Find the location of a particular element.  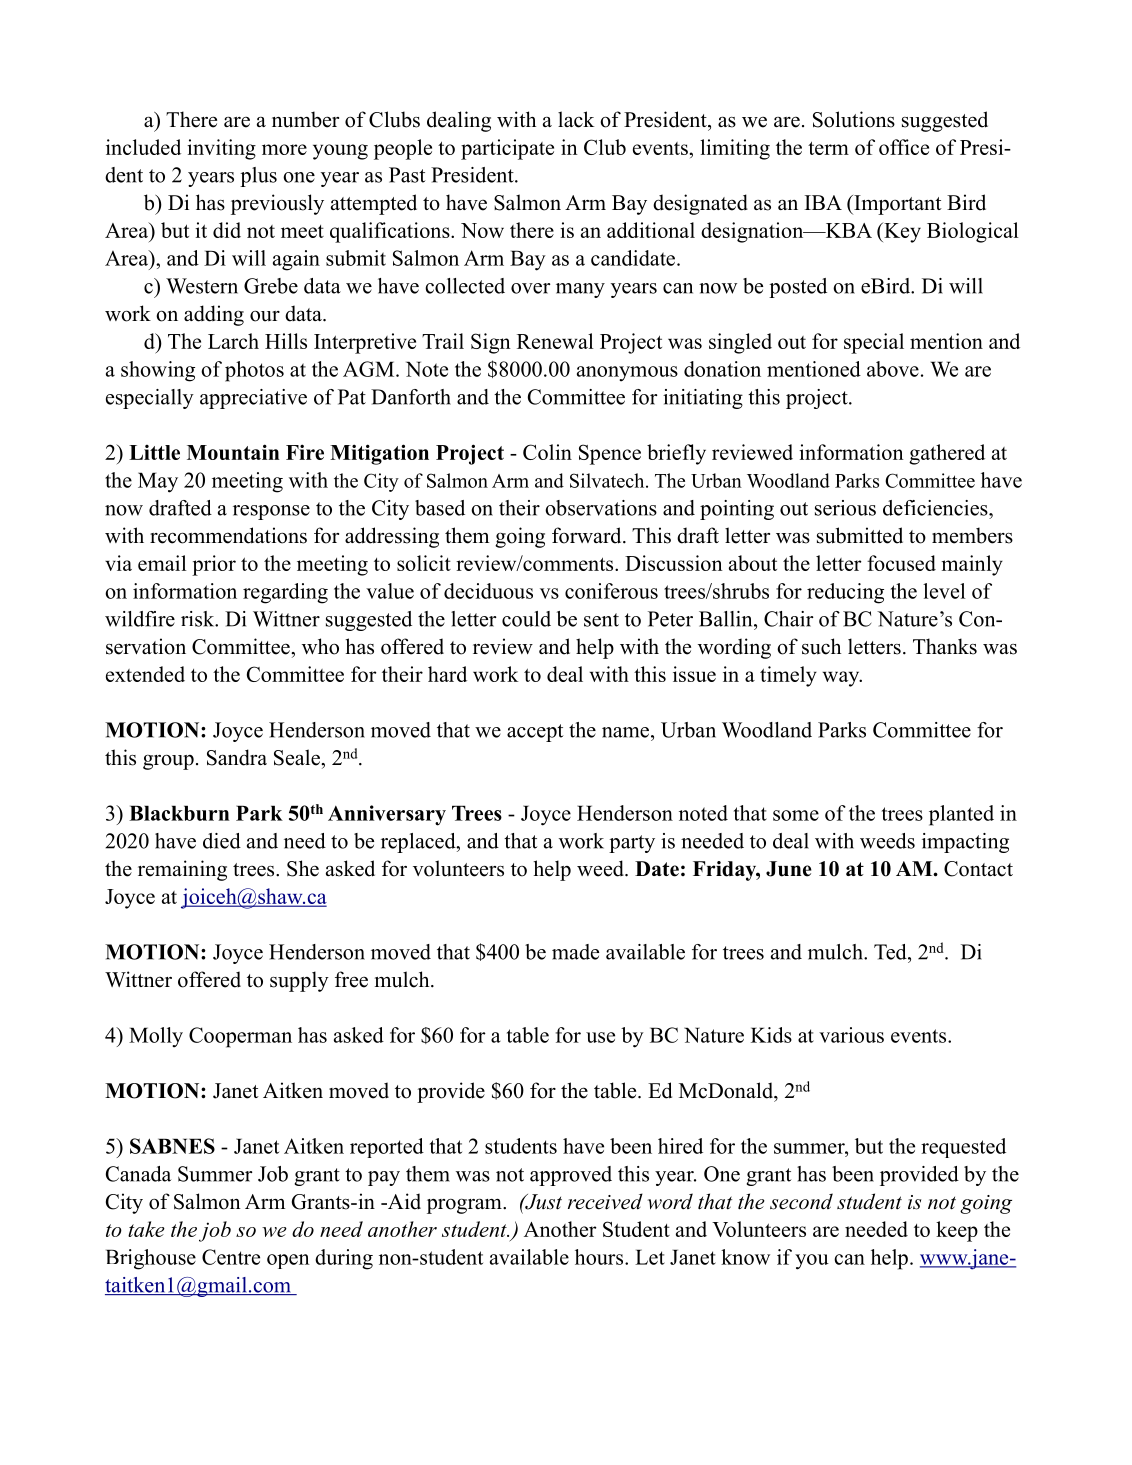

hours is located at coordinates (600, 1257).
